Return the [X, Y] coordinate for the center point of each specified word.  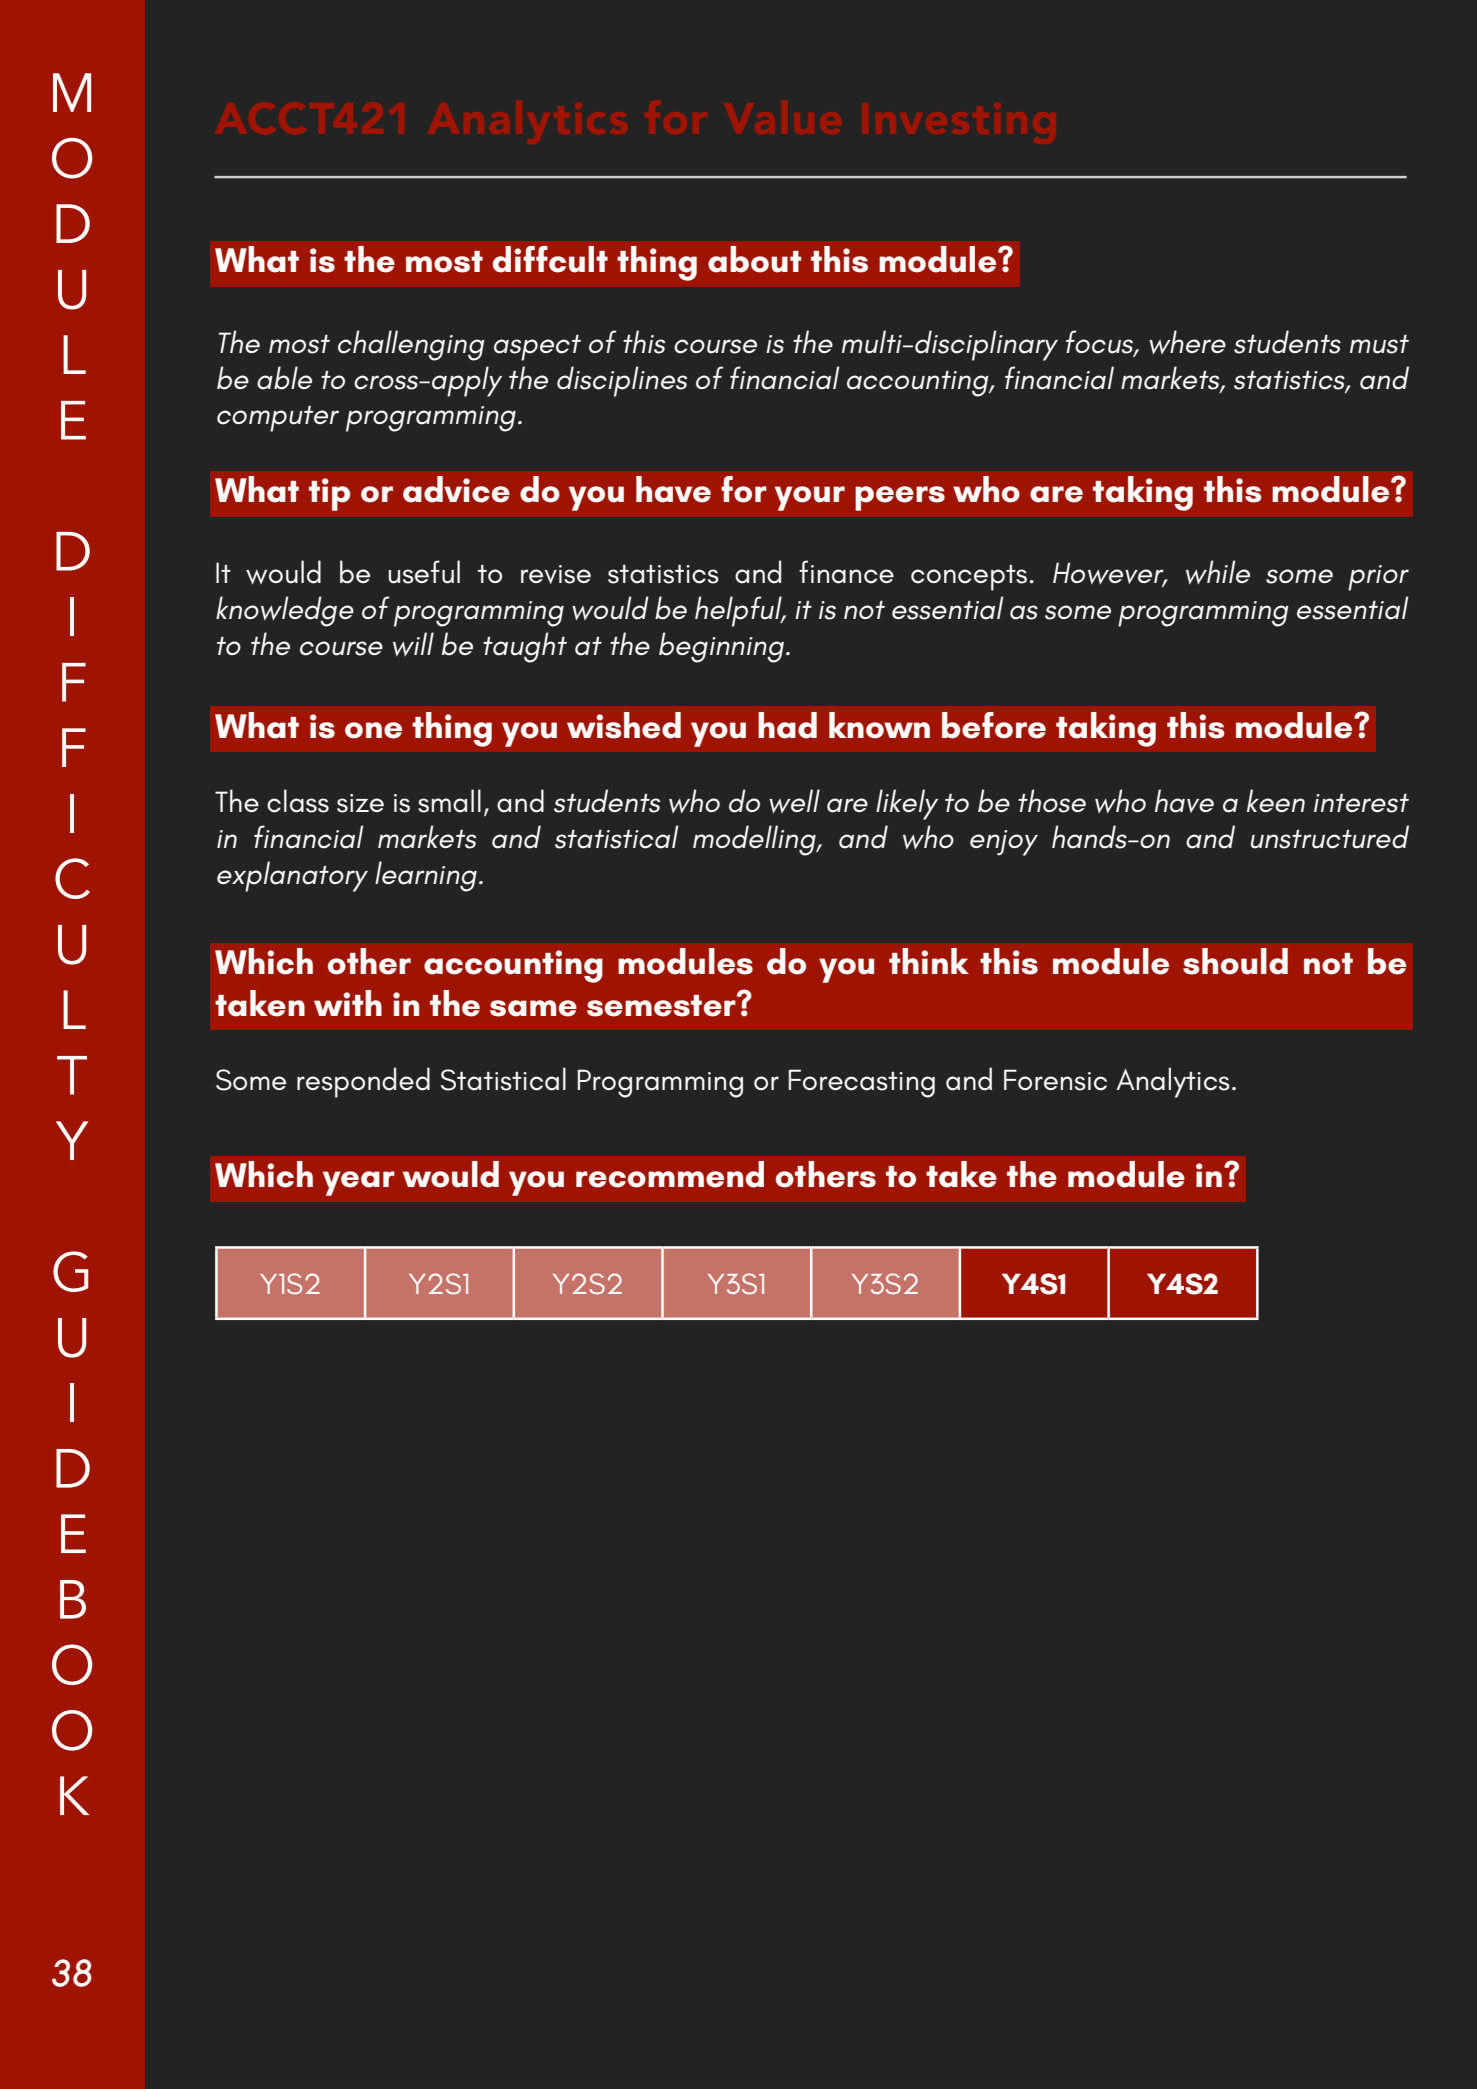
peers [900, 498]
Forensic [1055, 1080]
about [754, 259]
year [359, 1183]
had [787, 725]
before [994, 725]
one [373, 730]
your [810, 498]
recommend [670, 1174]
